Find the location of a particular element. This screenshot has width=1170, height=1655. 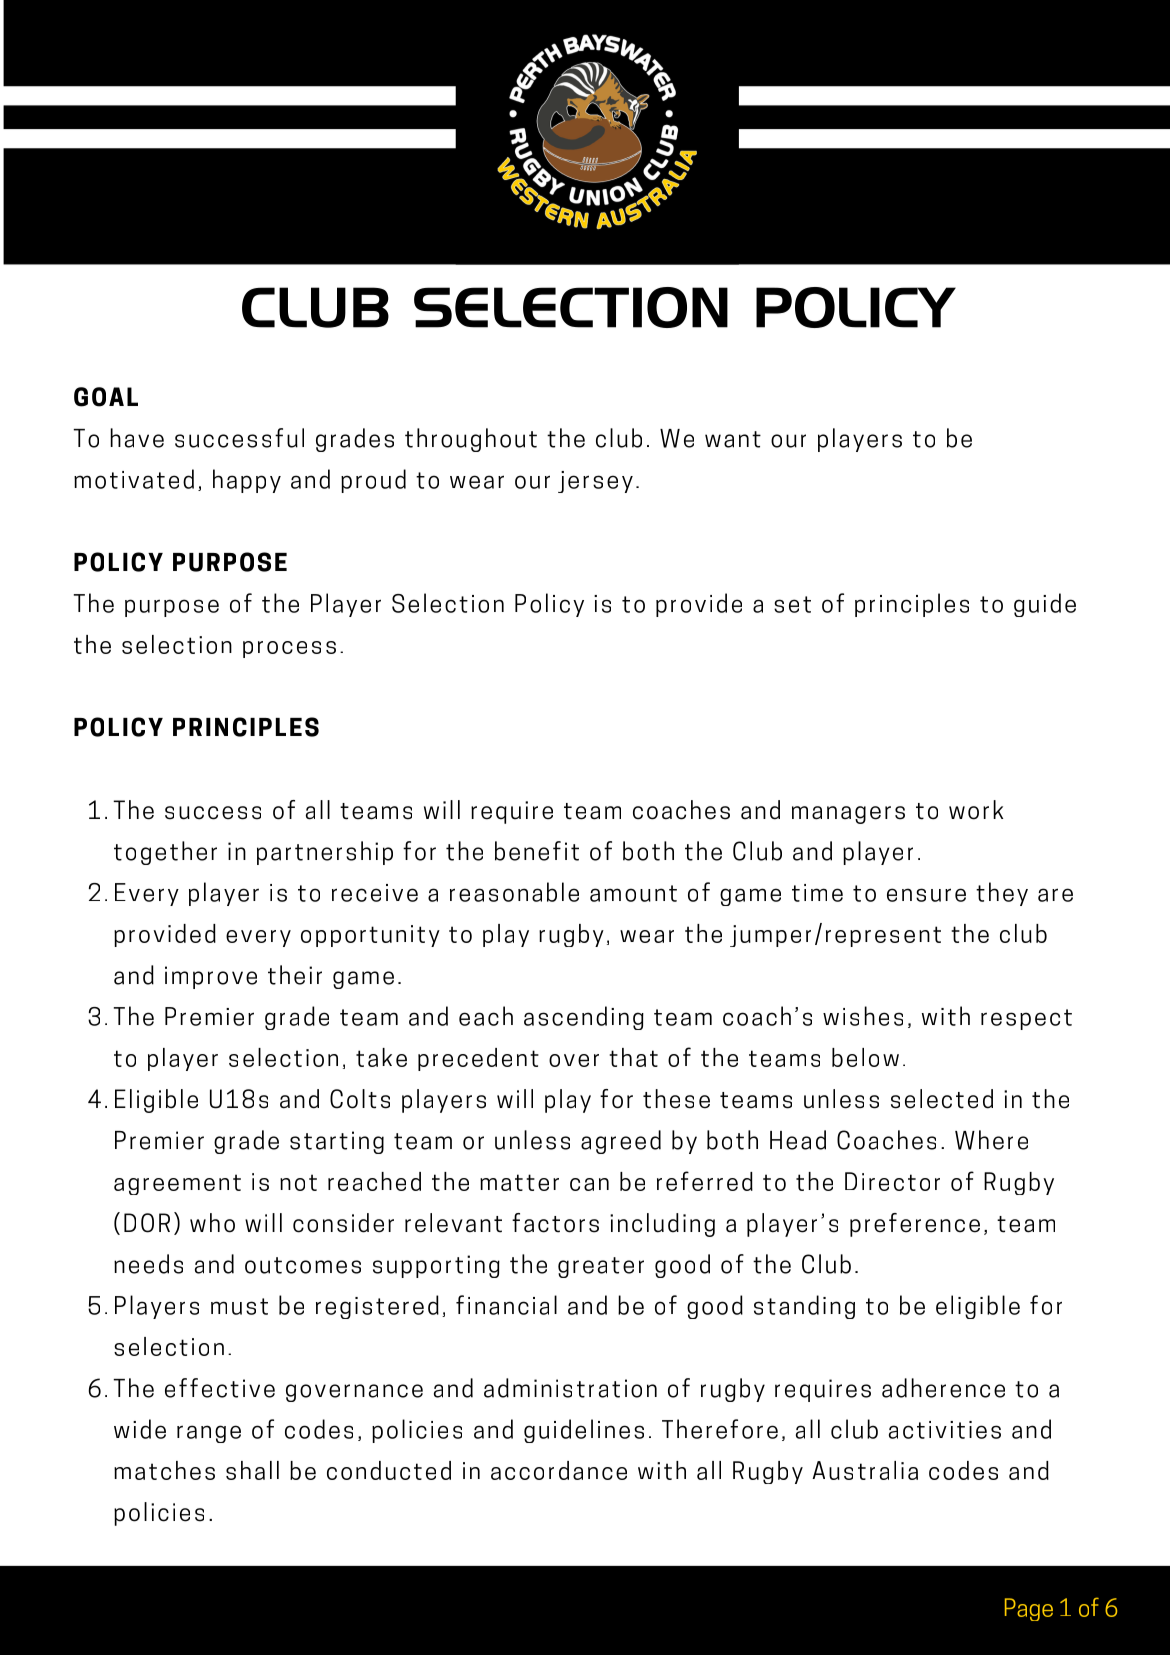

happy is located at coordinates (247, 481).
